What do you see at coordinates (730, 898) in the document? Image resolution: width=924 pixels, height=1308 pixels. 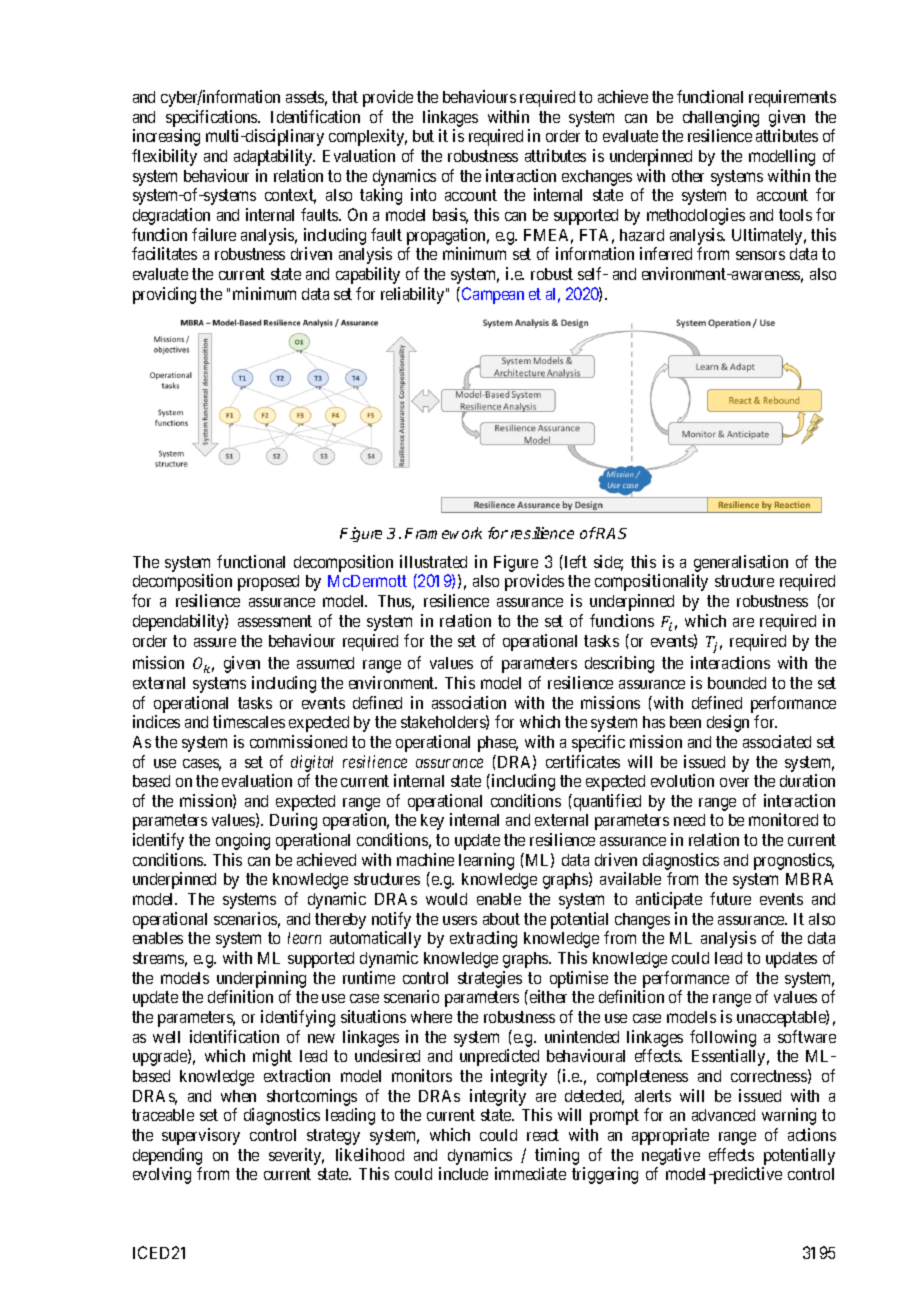 I see `future` at bounding box center [730, 898].
